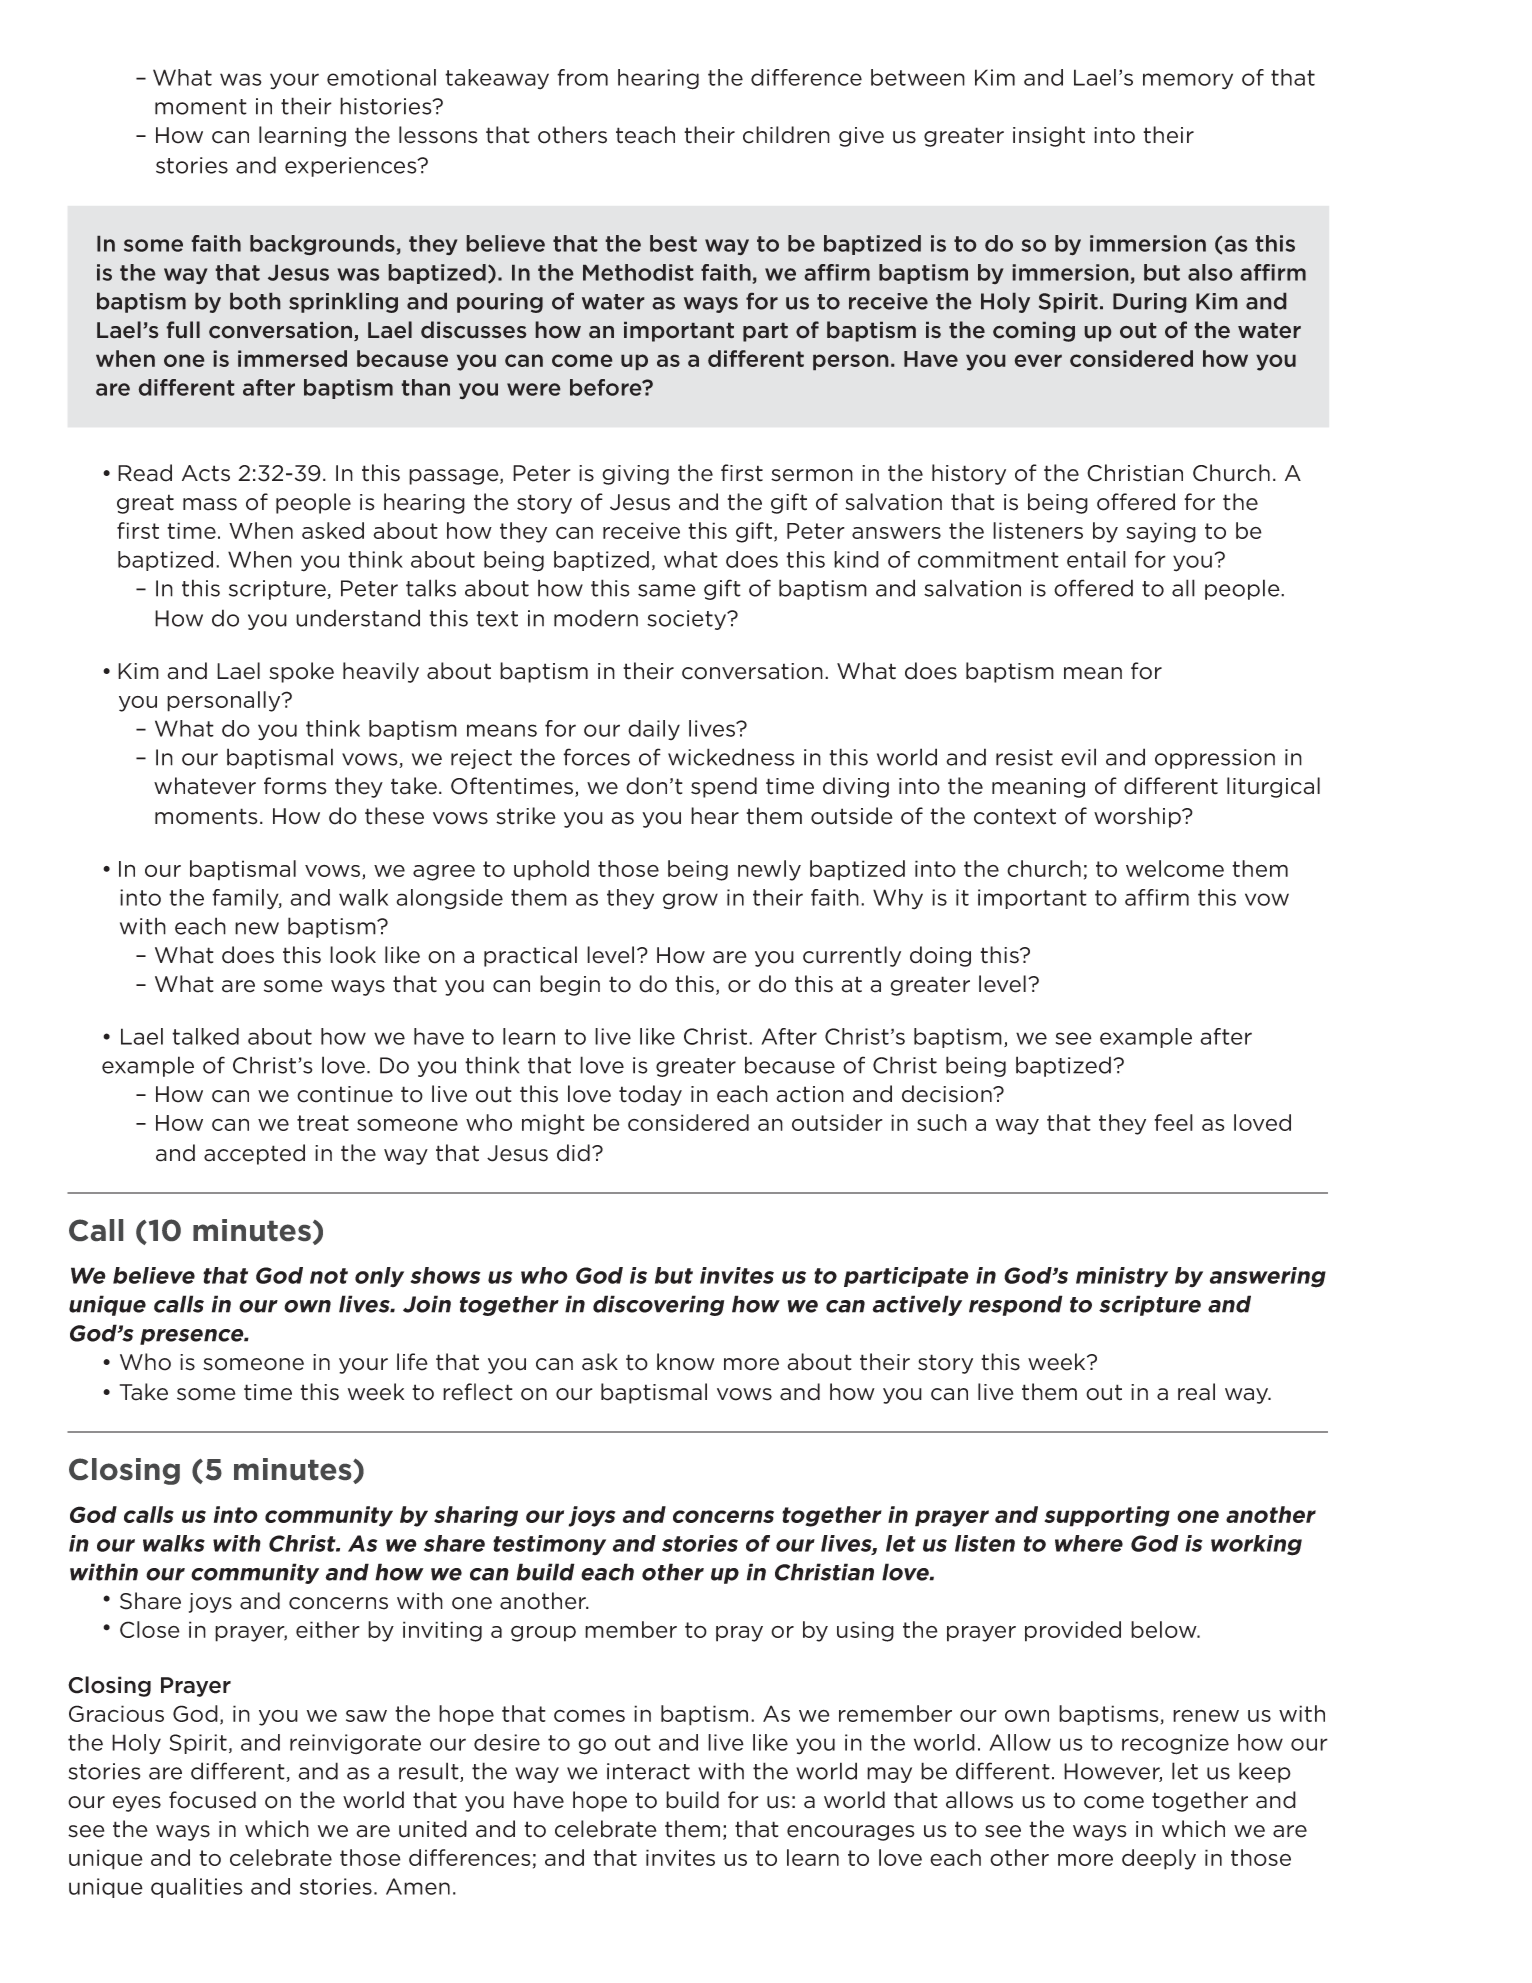 This screenshot has height=1983, width=1532. What do you see at coordinates (786, 135) in the screenshot?
I see `children` at bounding box center [786, 135].
